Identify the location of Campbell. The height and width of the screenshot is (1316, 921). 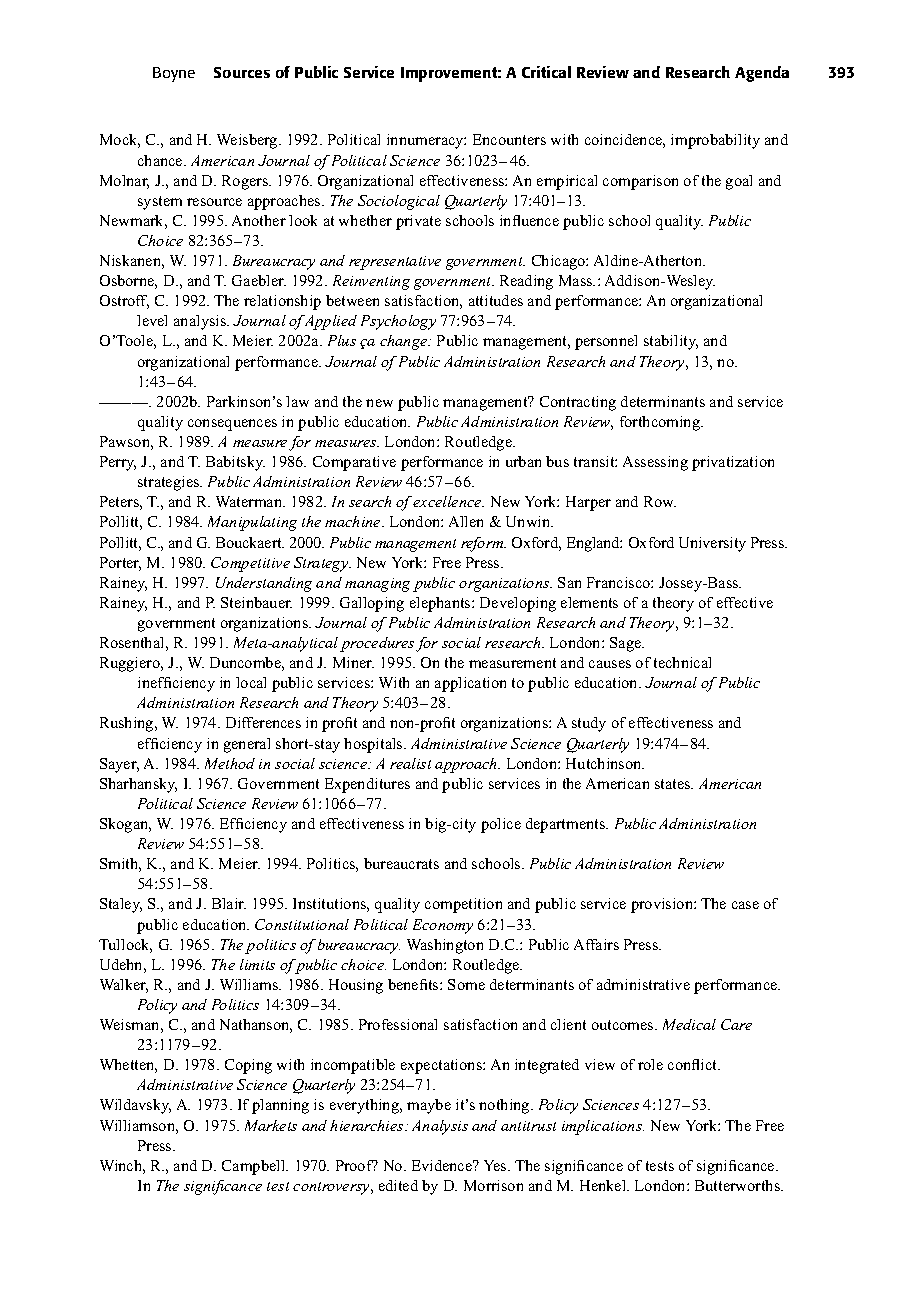
(255, 1167).
